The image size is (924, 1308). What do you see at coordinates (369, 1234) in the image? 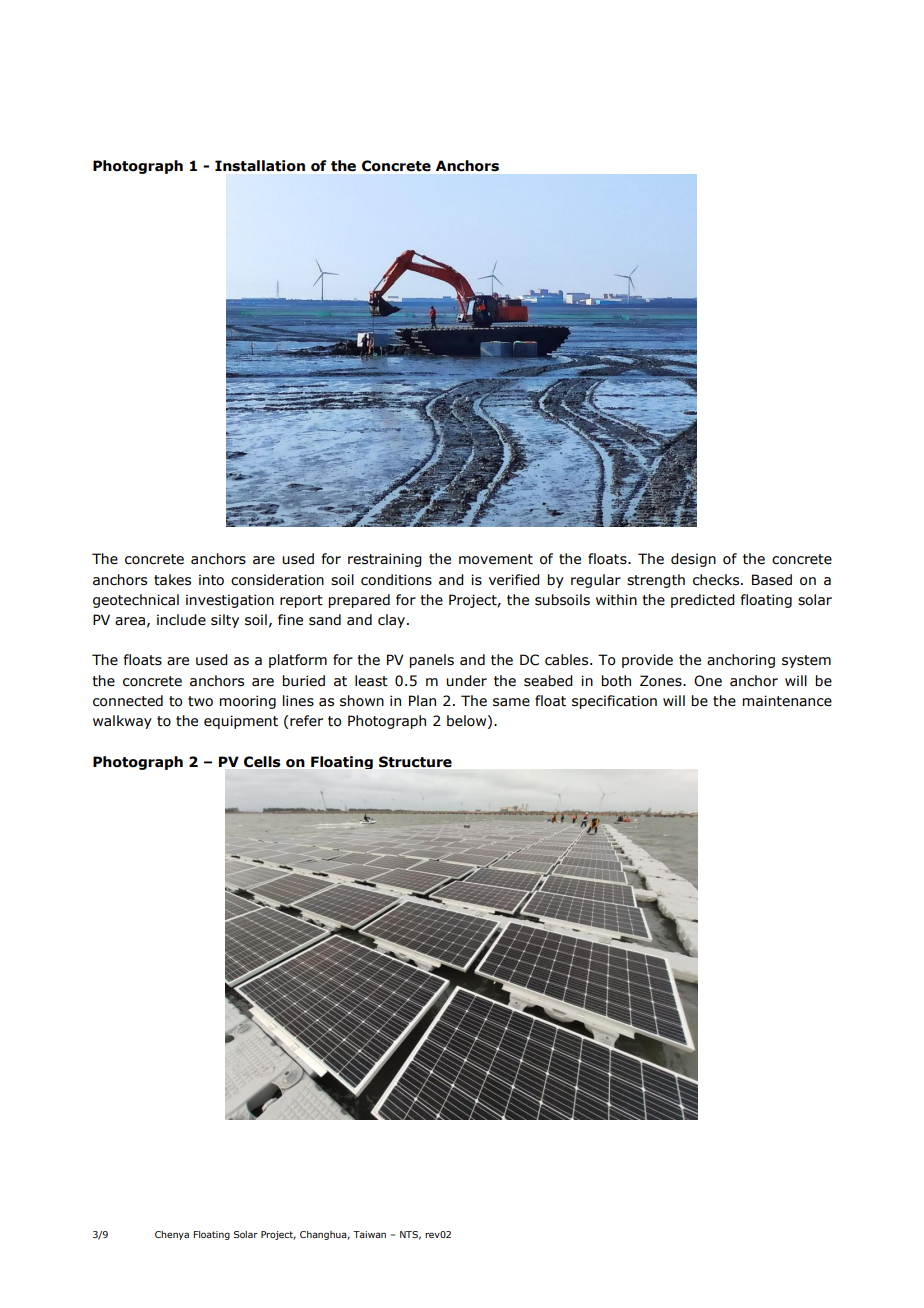
I see `Taiwan` at bounding box center [369, 1234].
